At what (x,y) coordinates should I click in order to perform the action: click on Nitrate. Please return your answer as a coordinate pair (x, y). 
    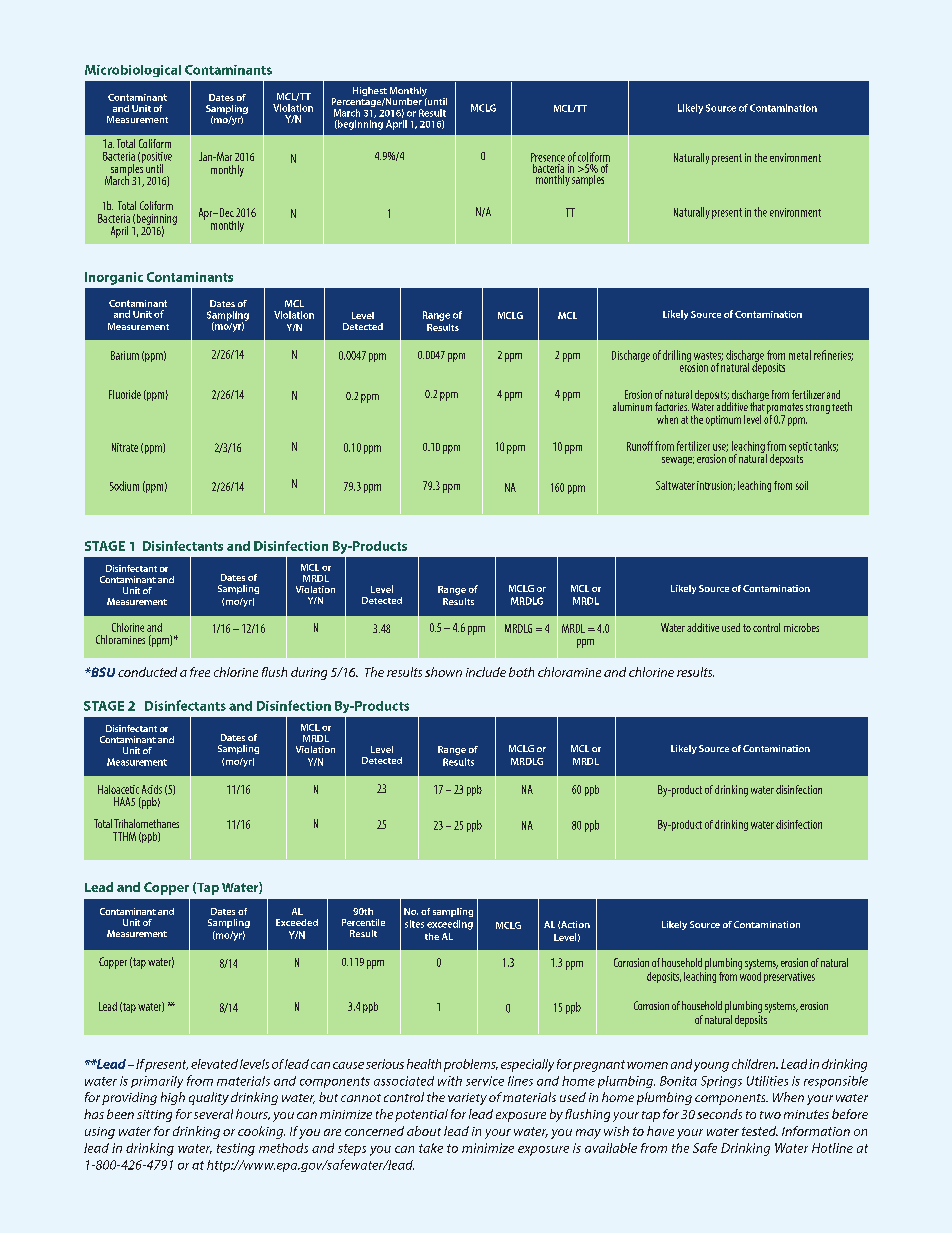
    Looking at the image, I should click on (125, 447).
